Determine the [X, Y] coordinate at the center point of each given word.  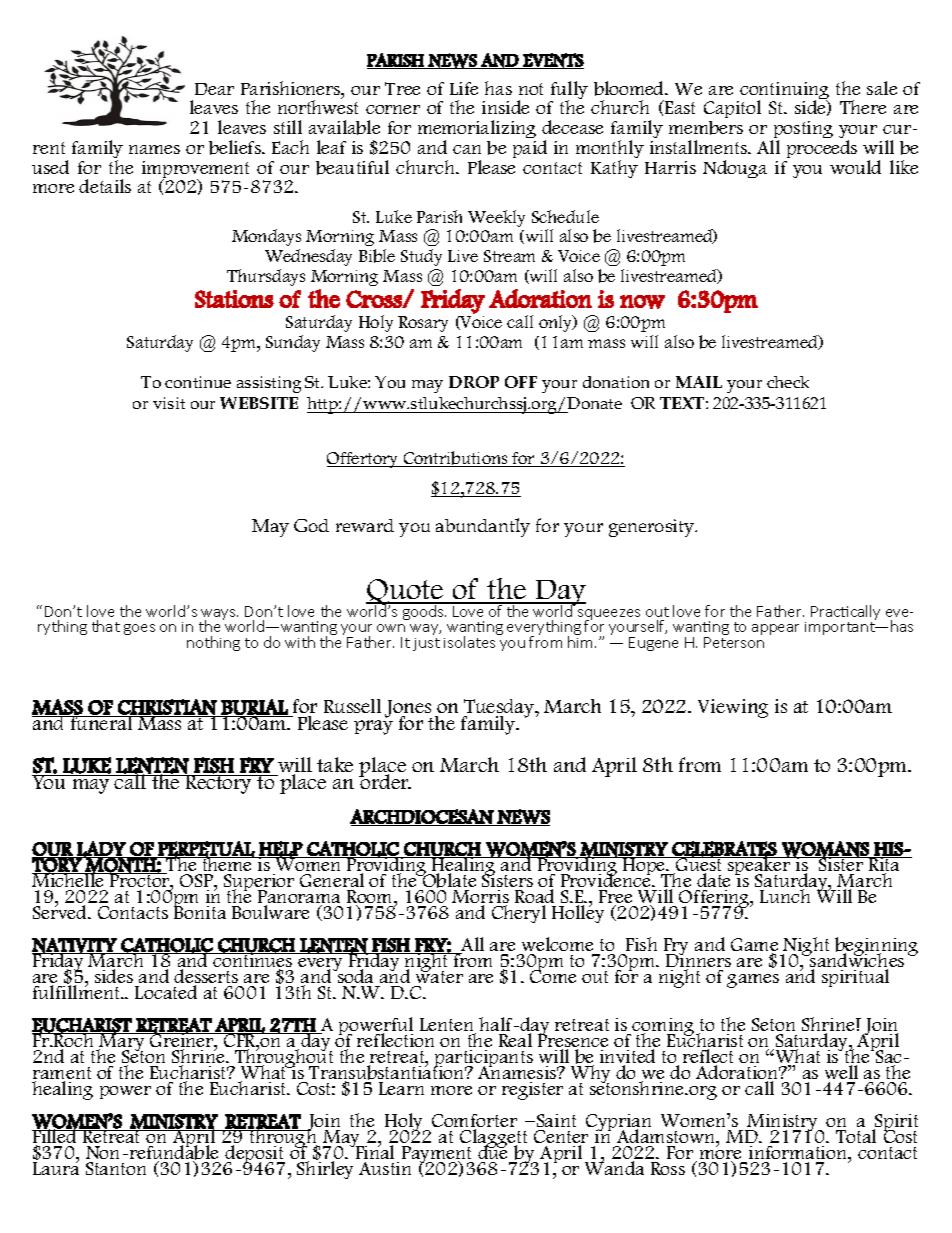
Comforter [474, 1122]
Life [464, 88]
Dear [214, 89]
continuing [783, 92]
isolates [471, 641]
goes [139, 629]
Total [856, 1136]
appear [775, 629]
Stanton [116, 1168]
